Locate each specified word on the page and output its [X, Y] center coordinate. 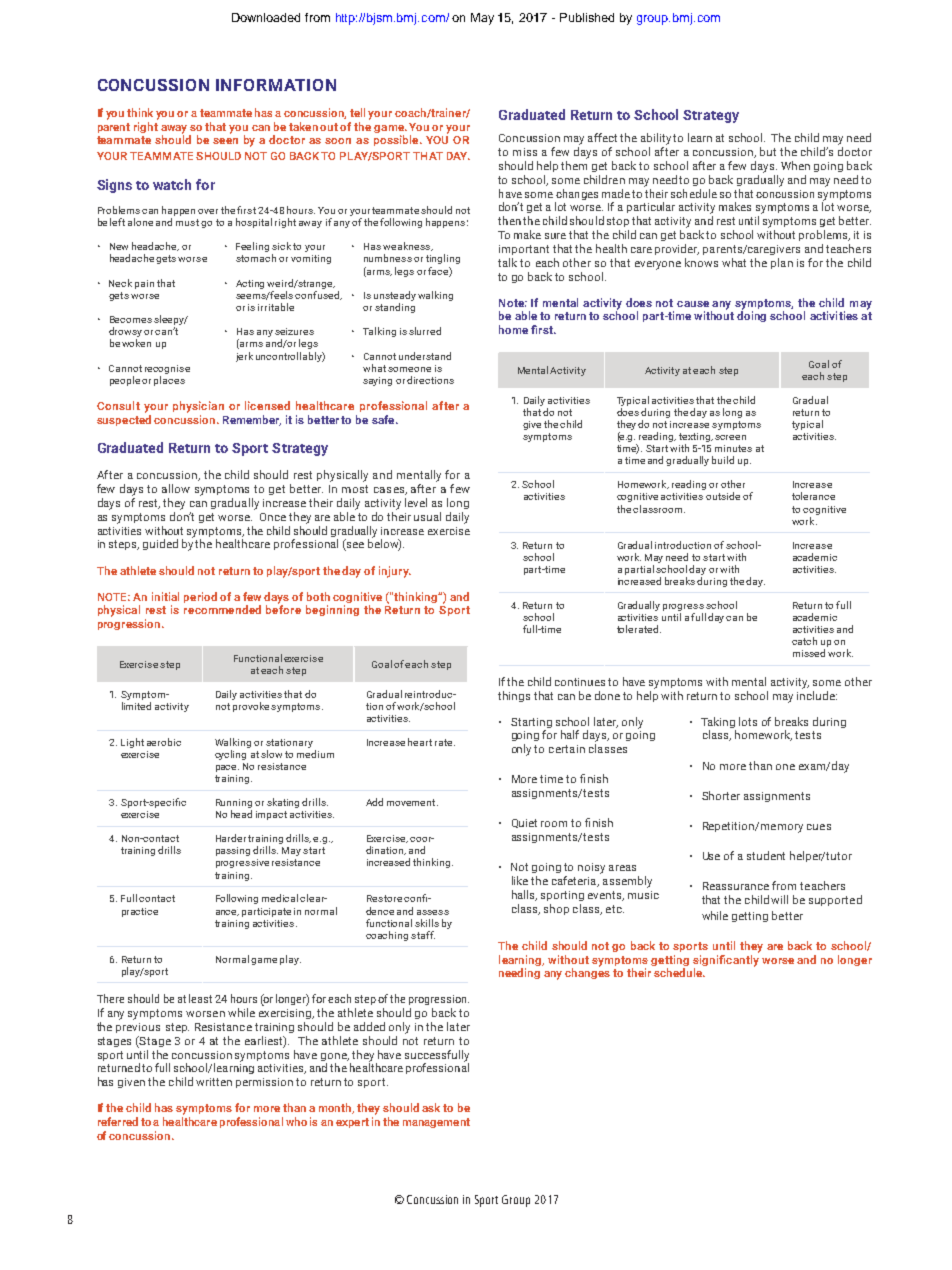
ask [431, 1107]
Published [587, 17]
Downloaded [266, 17]
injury [395, 572]
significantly [726, 959]
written [214, 1082]
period [200, 597]
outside [723, 496]
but [768, 151]
